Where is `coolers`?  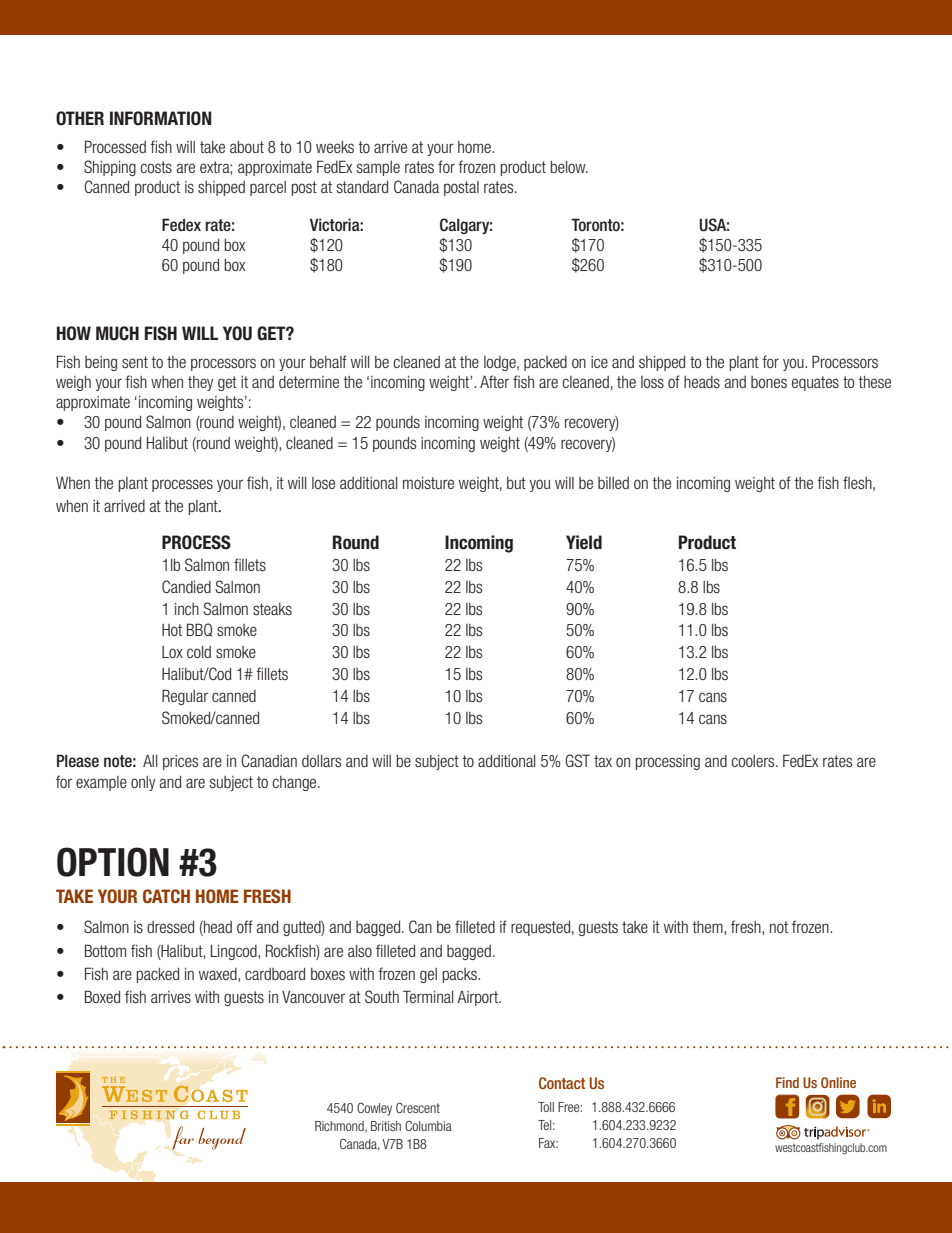 coolers is located at coordinates (754, 761).
